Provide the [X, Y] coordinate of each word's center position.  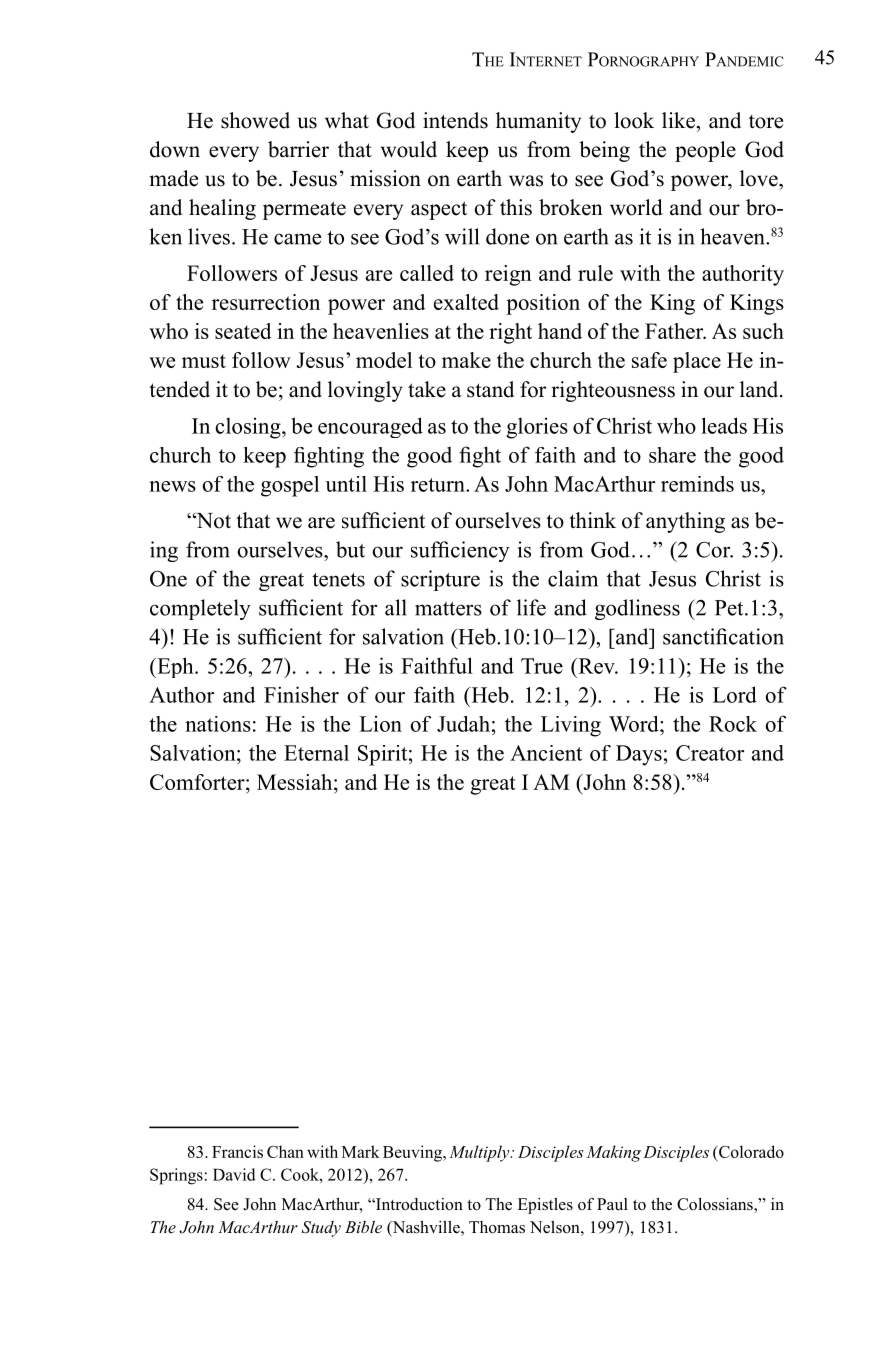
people [705, 151]
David [234, 1174]
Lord [735, 694]
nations [218, 724]
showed [255, 120]
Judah [463, 724]
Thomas [497, 1227]
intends [455, 120]
